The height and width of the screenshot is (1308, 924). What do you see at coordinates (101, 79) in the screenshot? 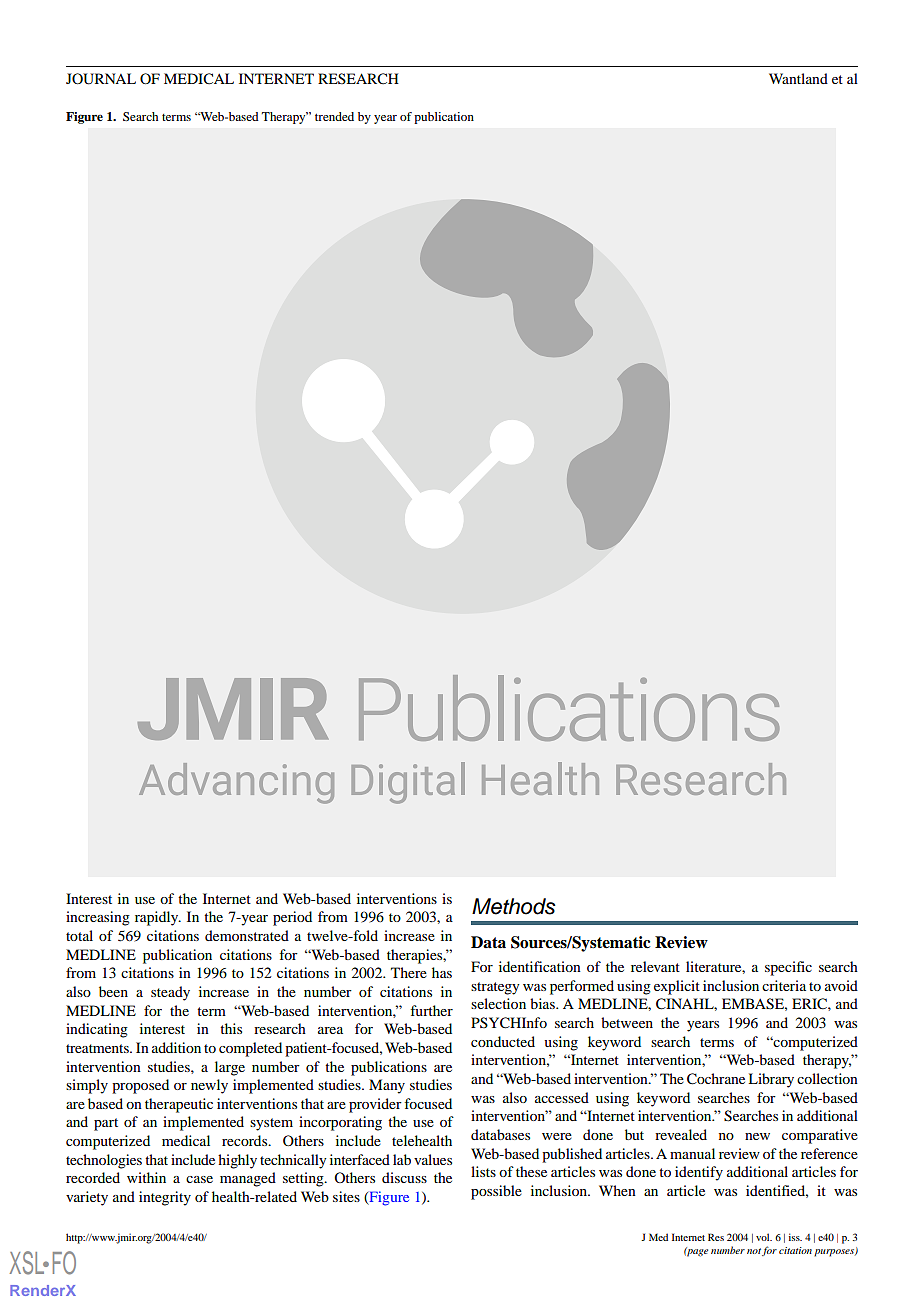
I see `JOURNAL` at bounding box center [101, 79].
